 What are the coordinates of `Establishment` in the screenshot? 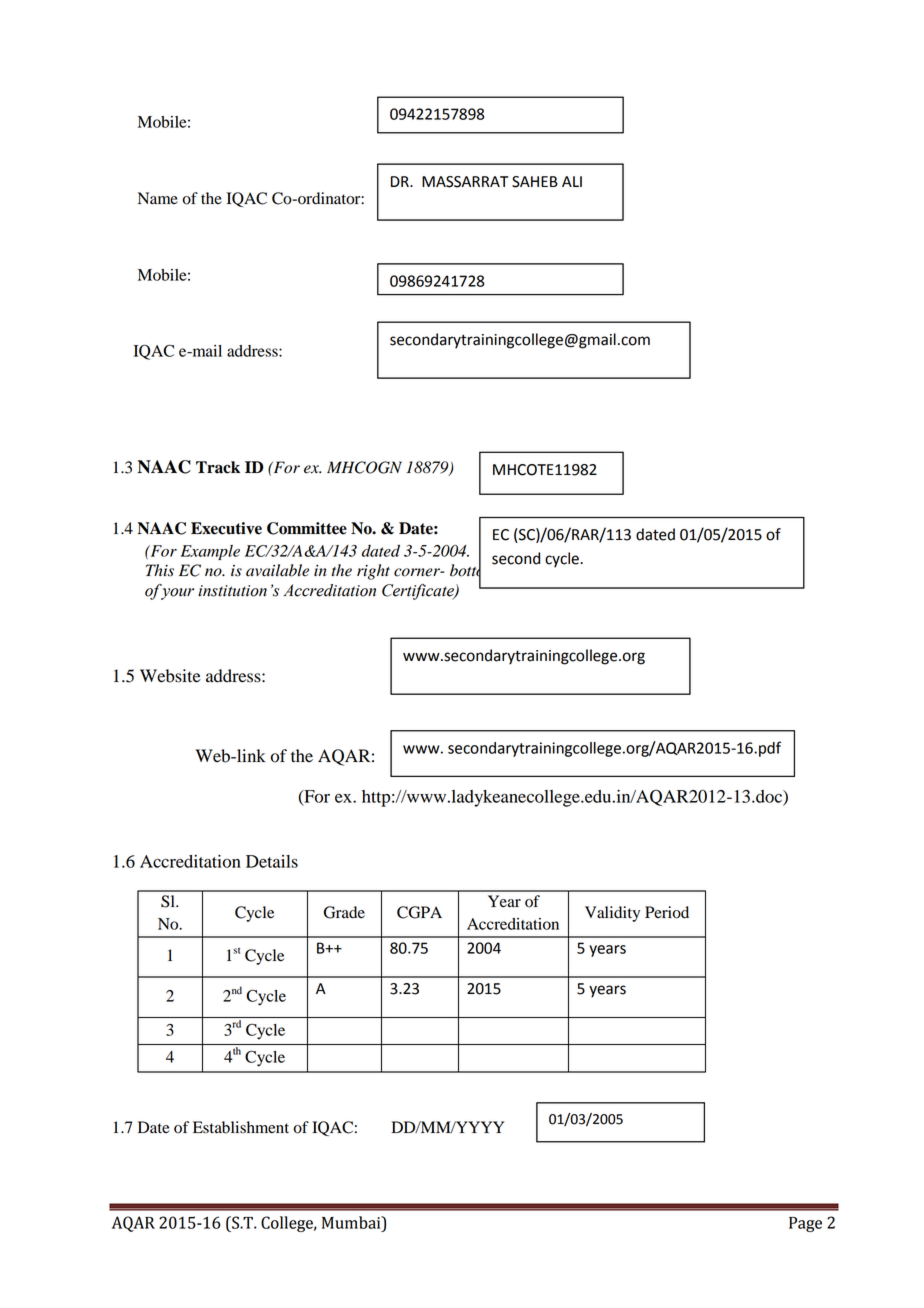 It's located at (241, 1127).
